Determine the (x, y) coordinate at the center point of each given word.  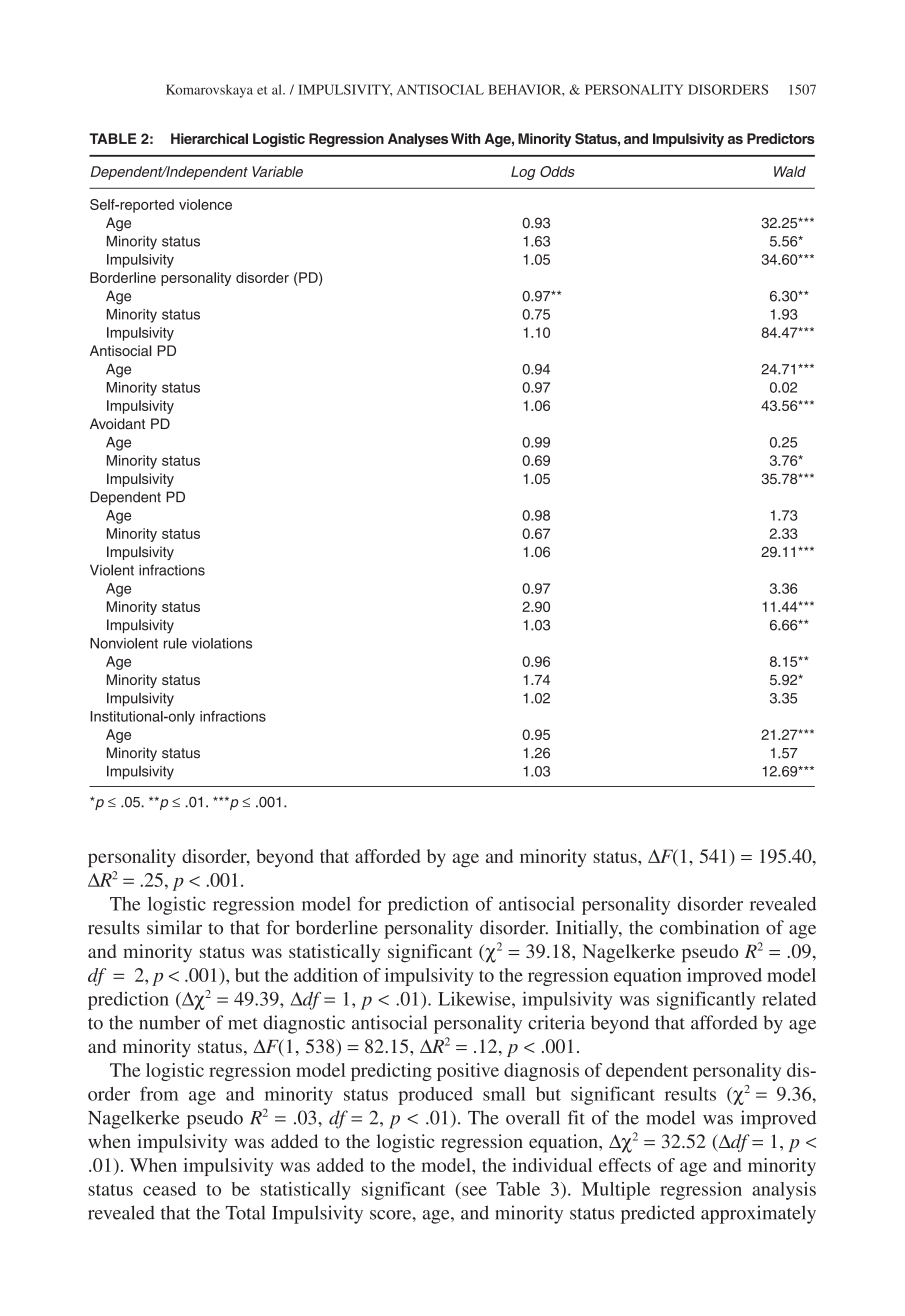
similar (174, 927)
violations (222, 643)
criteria (556, 1022)
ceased (169, 1189)
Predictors (781, 138)
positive (468, 1072)
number (169, 1022)
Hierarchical (209, 138)
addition (326, 975)
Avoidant (117, 424)
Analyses (418, 140)
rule (175, 643)
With (465, 138)
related (789, 999)
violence (205, 204)
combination (709, 927)
